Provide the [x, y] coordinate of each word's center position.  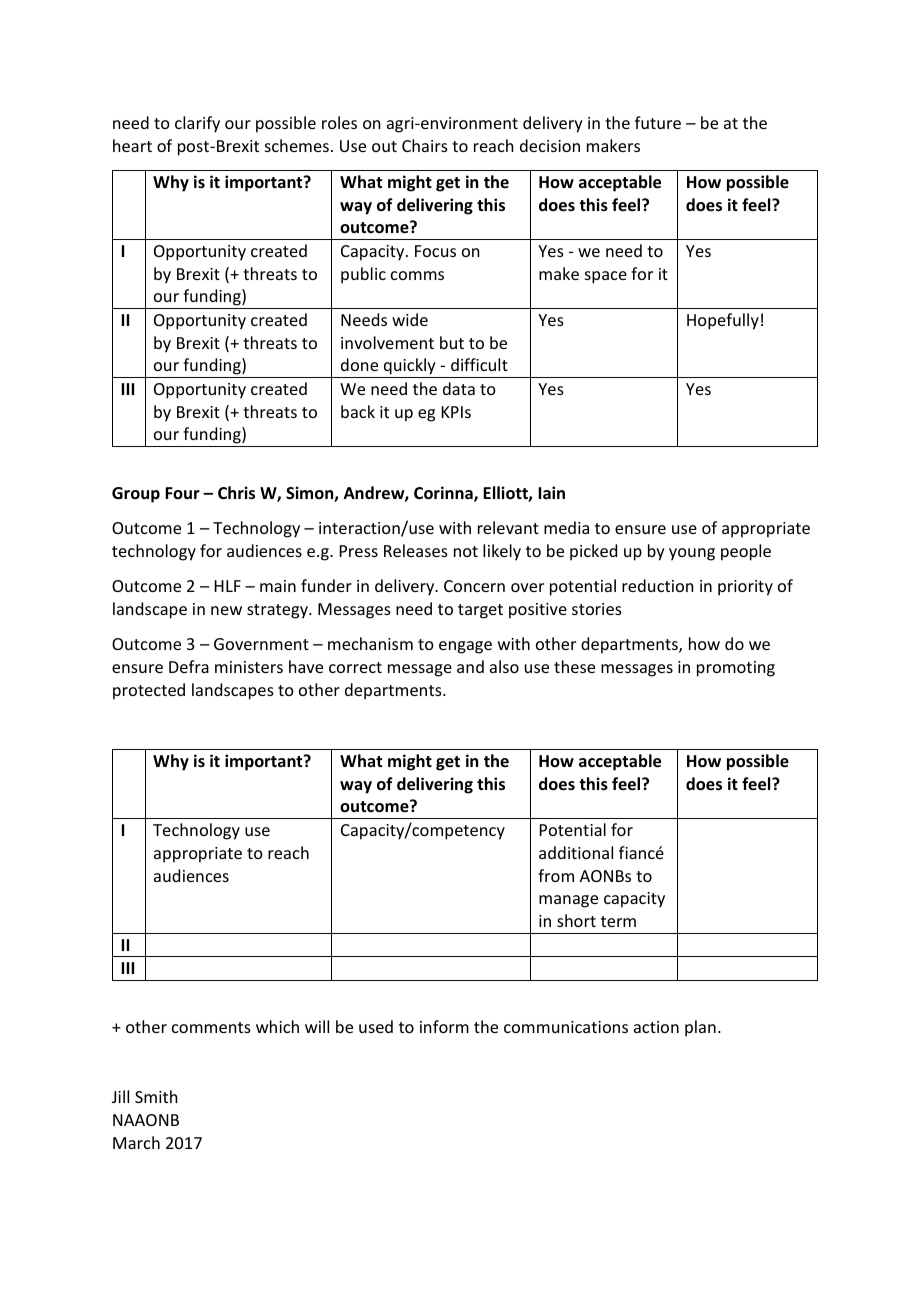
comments [211, 1027]
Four [182, 493]
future [658, 122]
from [556, 875]
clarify [197, 124]
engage [465, 647]
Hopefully [723, 321]
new [226, 610]
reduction [657, 585]
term [618, 921]
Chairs [425, 145]
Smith [156, 1096]
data [459, 388]
